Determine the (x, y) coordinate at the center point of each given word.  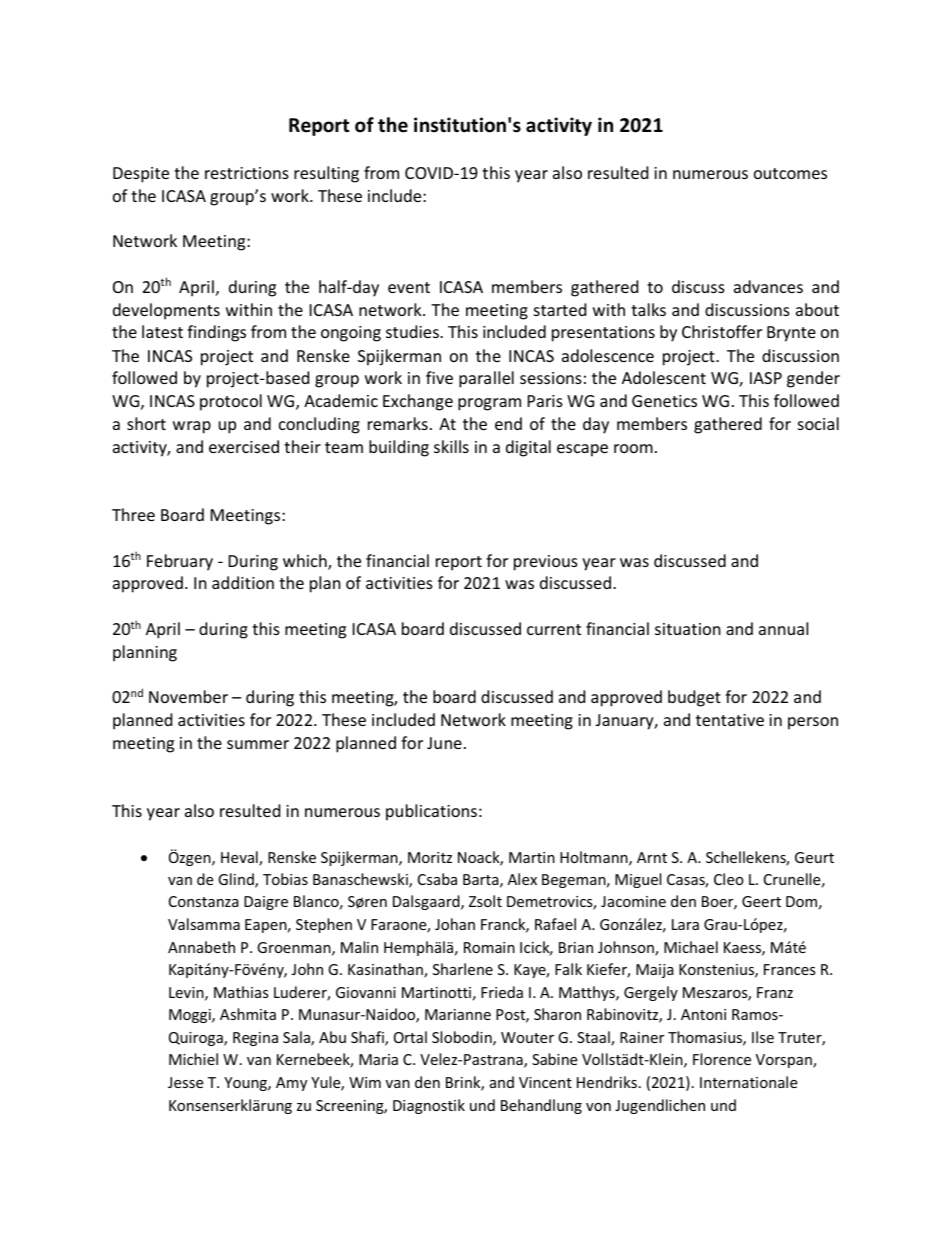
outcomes (790, 173)
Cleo (729, 879)
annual (783, 628)
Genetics (664, 401)
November (188, 696)
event (409, 287)
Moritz (430, 857)
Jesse (185, 1082)
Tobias (285, 879)
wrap (192, 427)
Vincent (545, 1082)
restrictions (247, 173)
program (489, 404)
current (554, 629)
